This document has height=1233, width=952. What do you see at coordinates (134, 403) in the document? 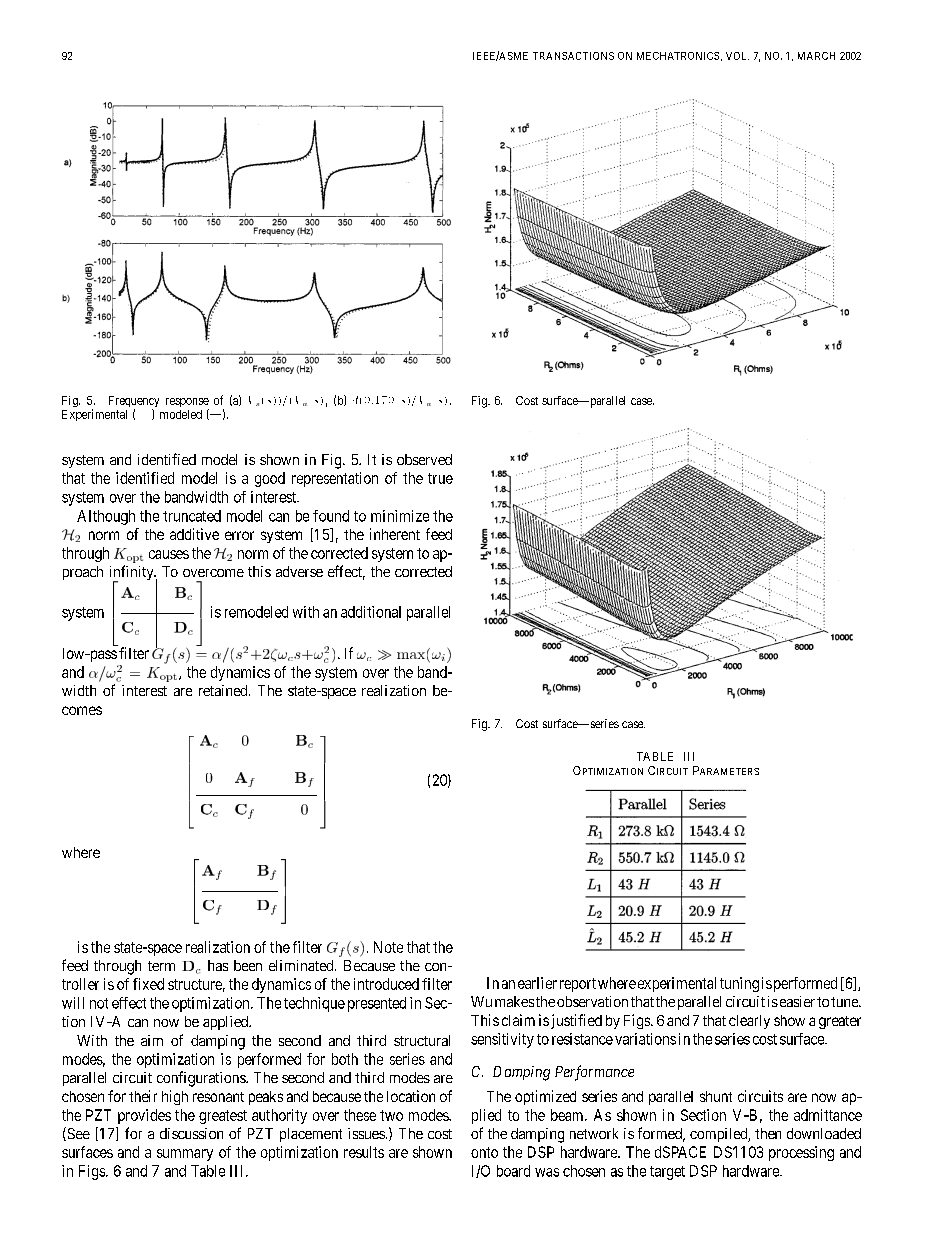
I see `Frequency` at bounding box center [134, 403].
